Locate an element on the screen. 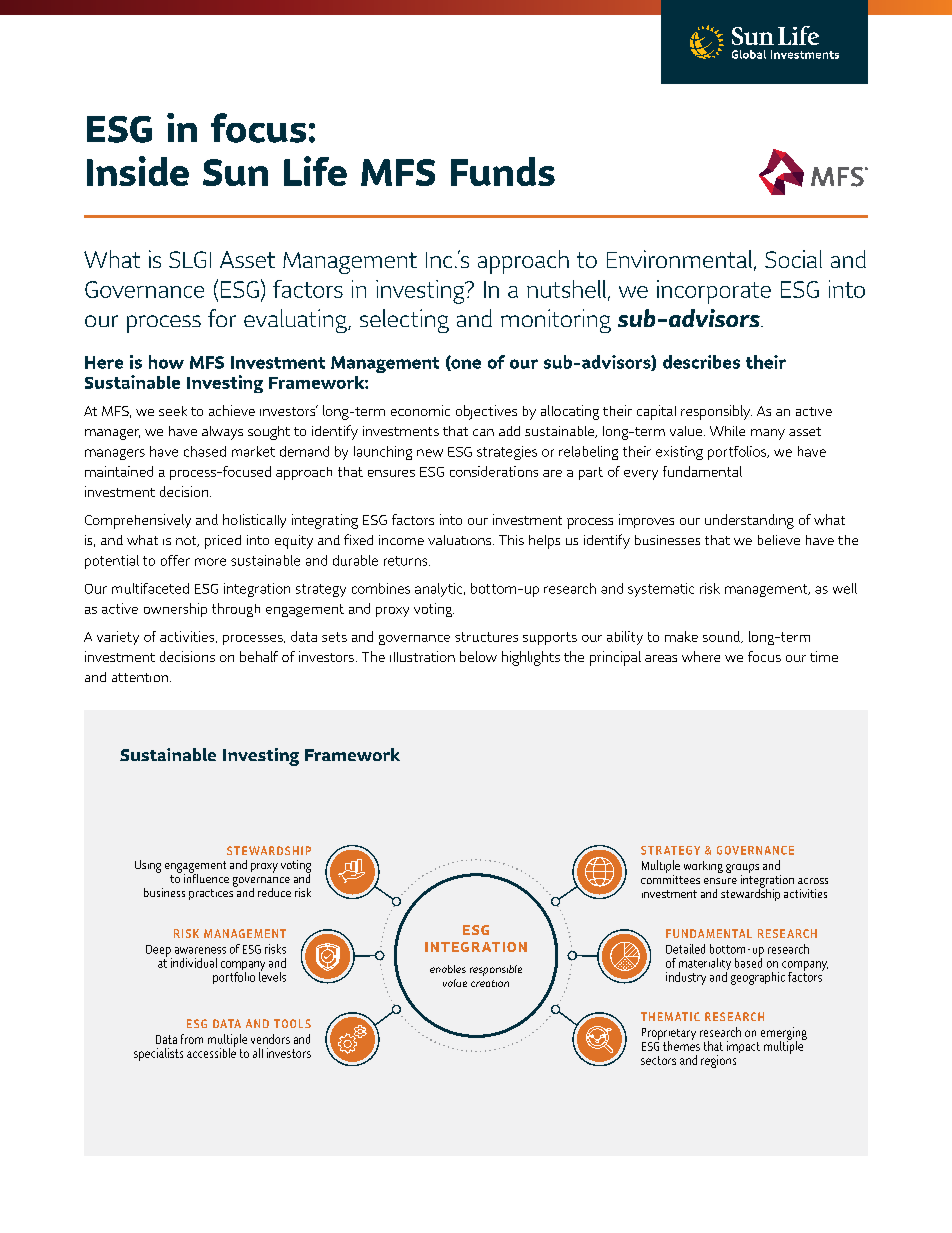 This screenshot has width=952, height=1233. from is located at coordinates (192, 1039).
